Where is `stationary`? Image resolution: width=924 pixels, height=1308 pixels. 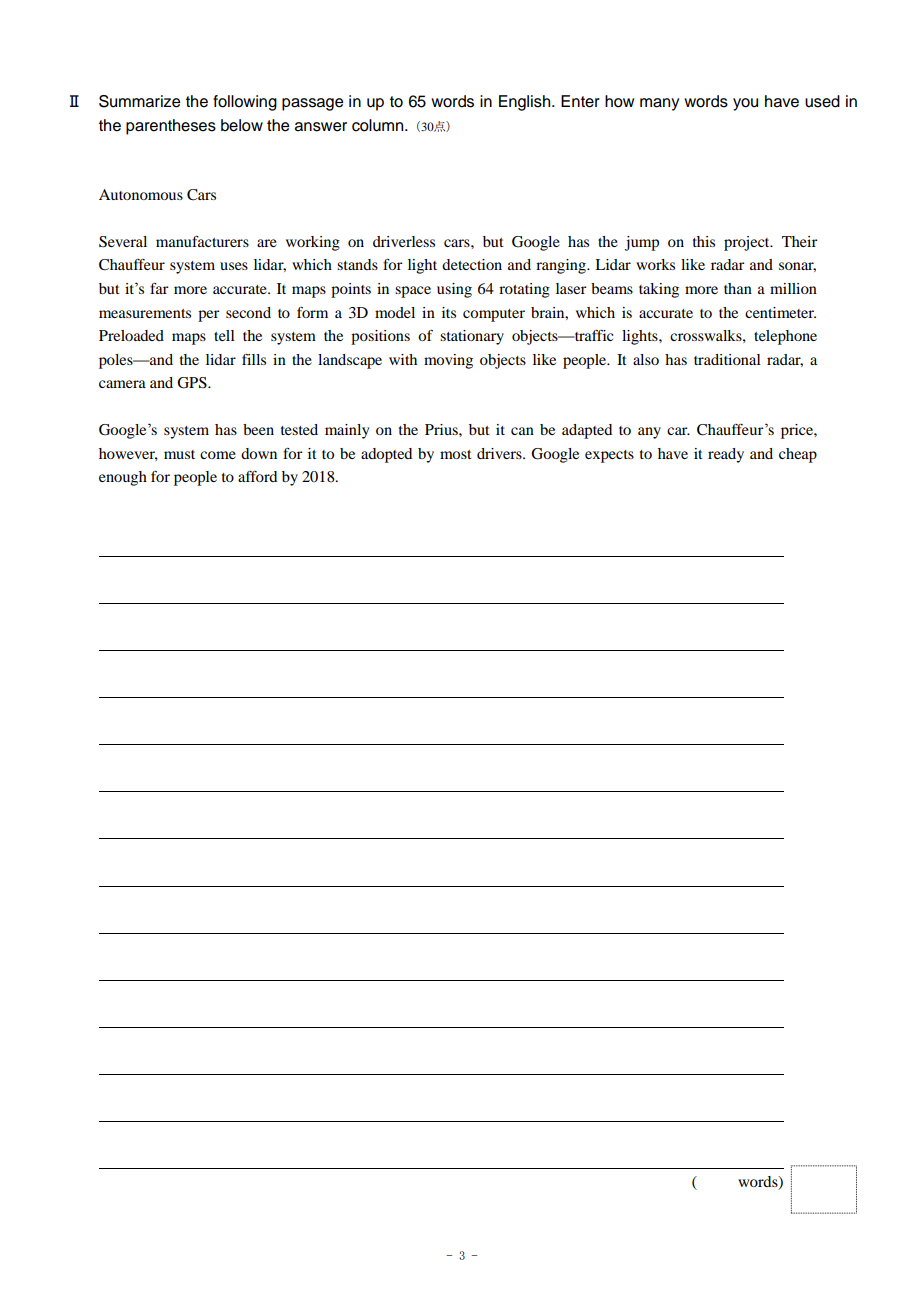
stationary is located at coordinates (472, 337).
